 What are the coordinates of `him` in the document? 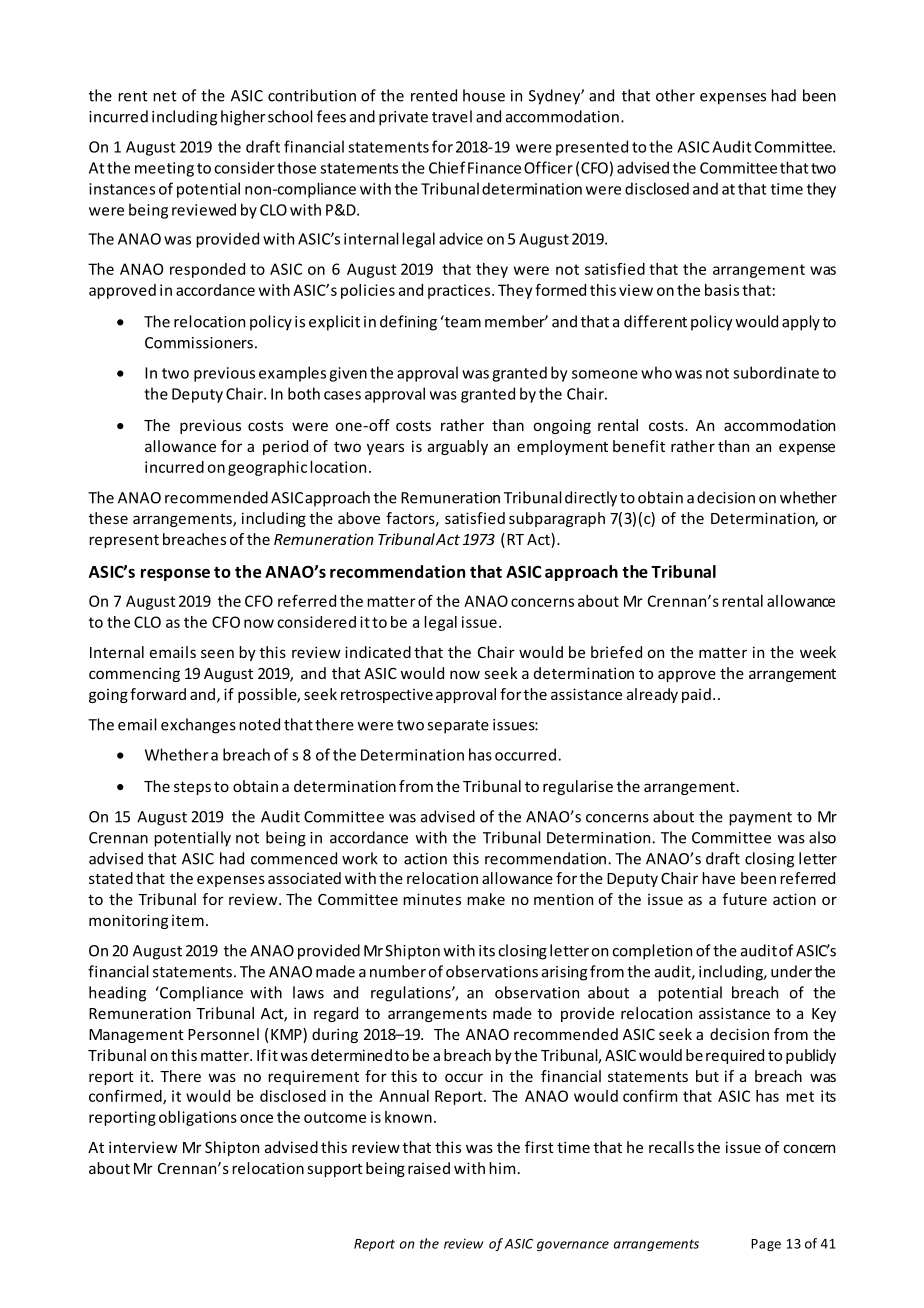 It's located at (502, 1168).
